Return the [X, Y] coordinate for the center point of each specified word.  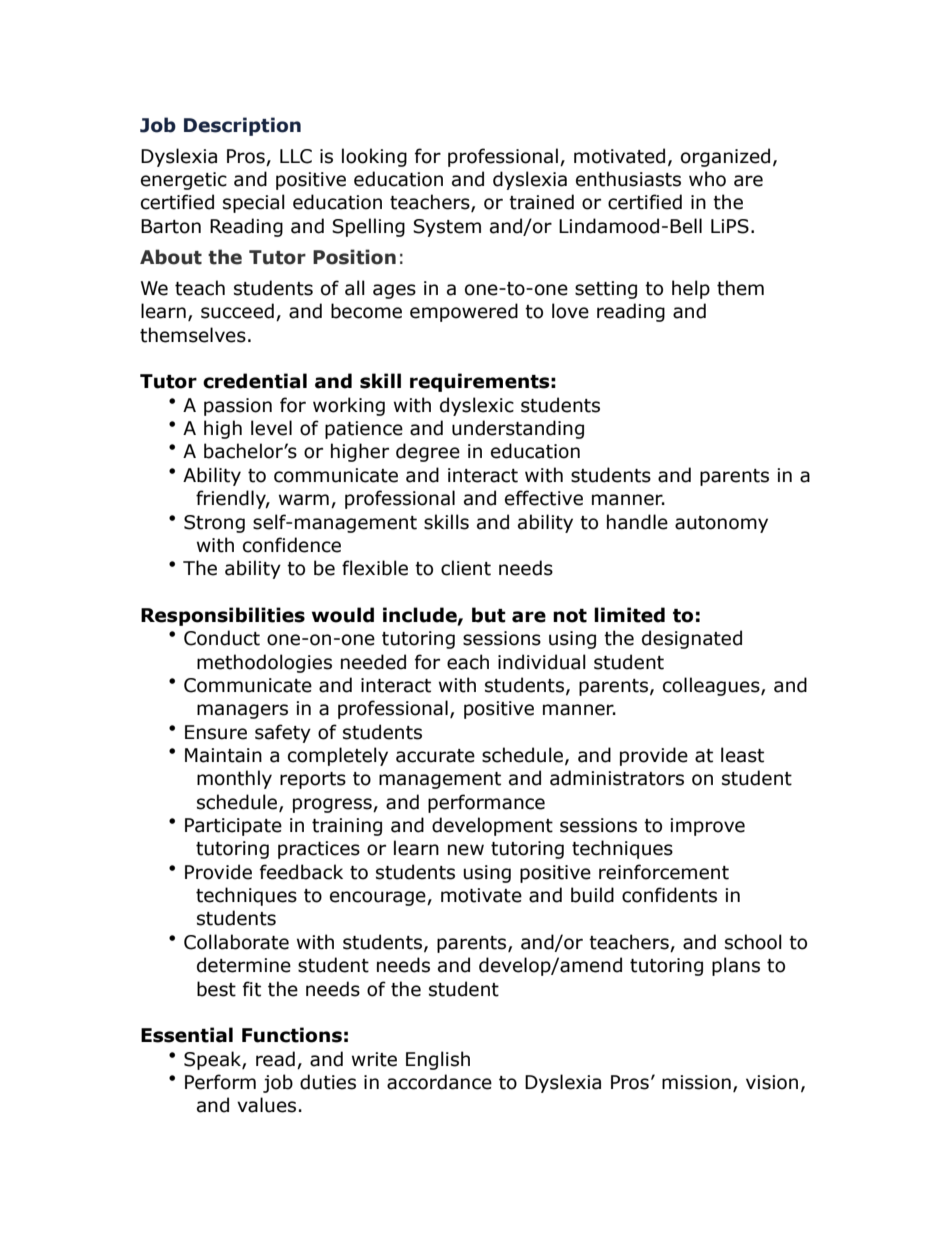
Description [242, 126]
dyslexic [477, 406]
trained [541, 202]
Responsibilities [223, 616]
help [691, 289]
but [489, 615]
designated [692, 639]
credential [255, 381]
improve [707, 827]
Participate [233, 827]
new [466, 850]
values [266, 1105]
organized [725, 157]
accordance [439, 1082]
